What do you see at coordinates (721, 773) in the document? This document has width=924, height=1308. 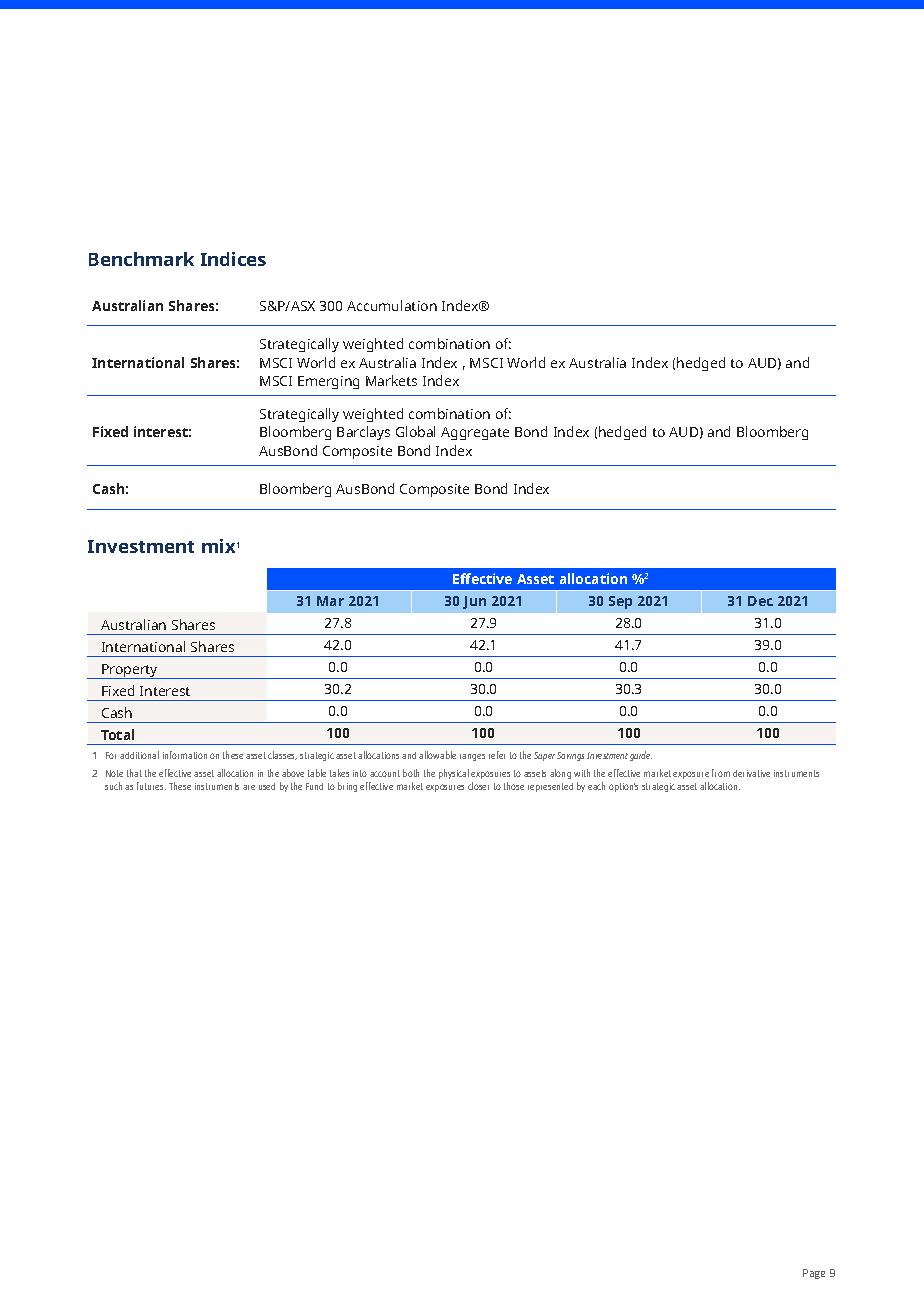 I see `from` at bounding box center [721, 773].
